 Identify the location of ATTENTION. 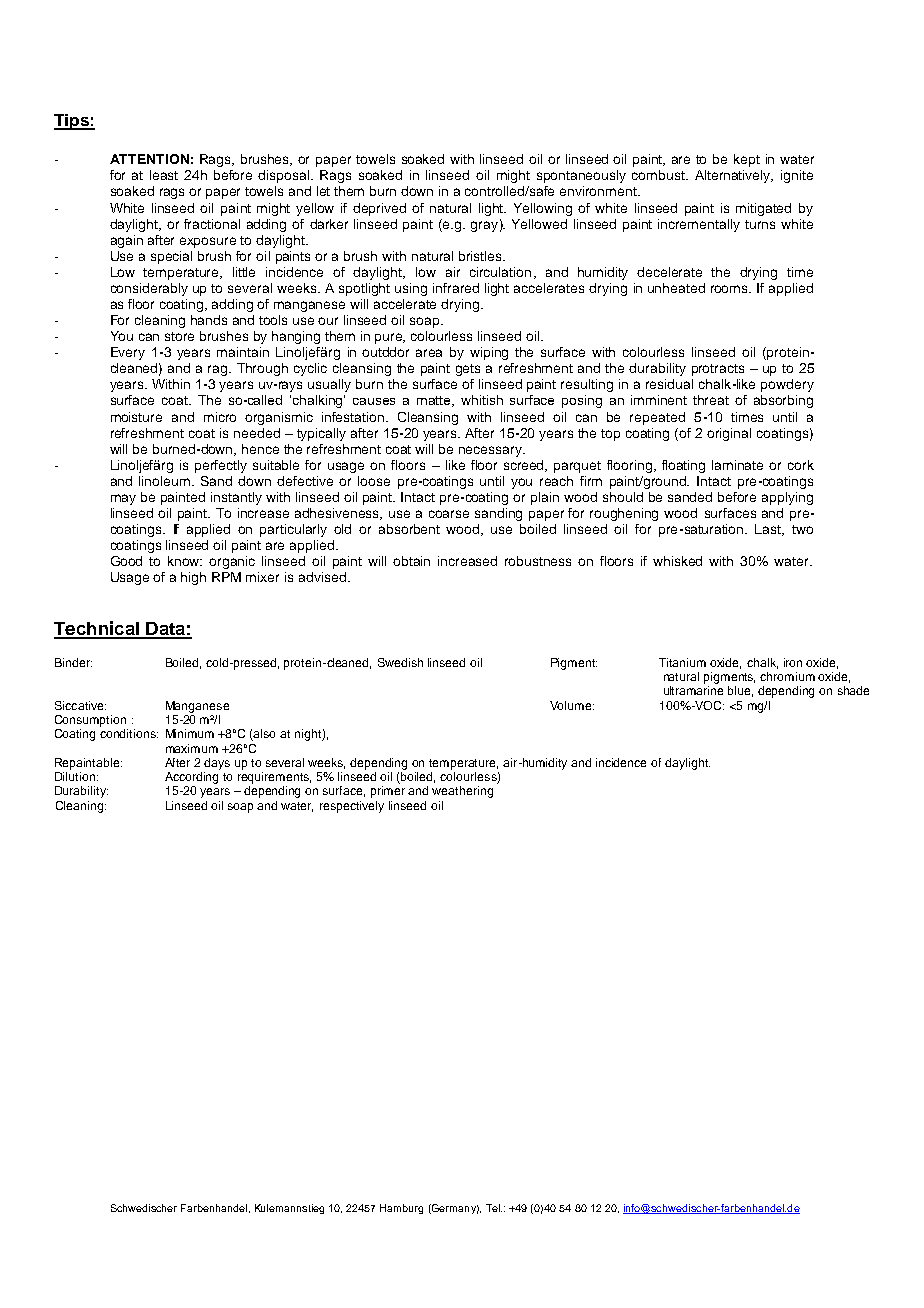
(149, 159).
